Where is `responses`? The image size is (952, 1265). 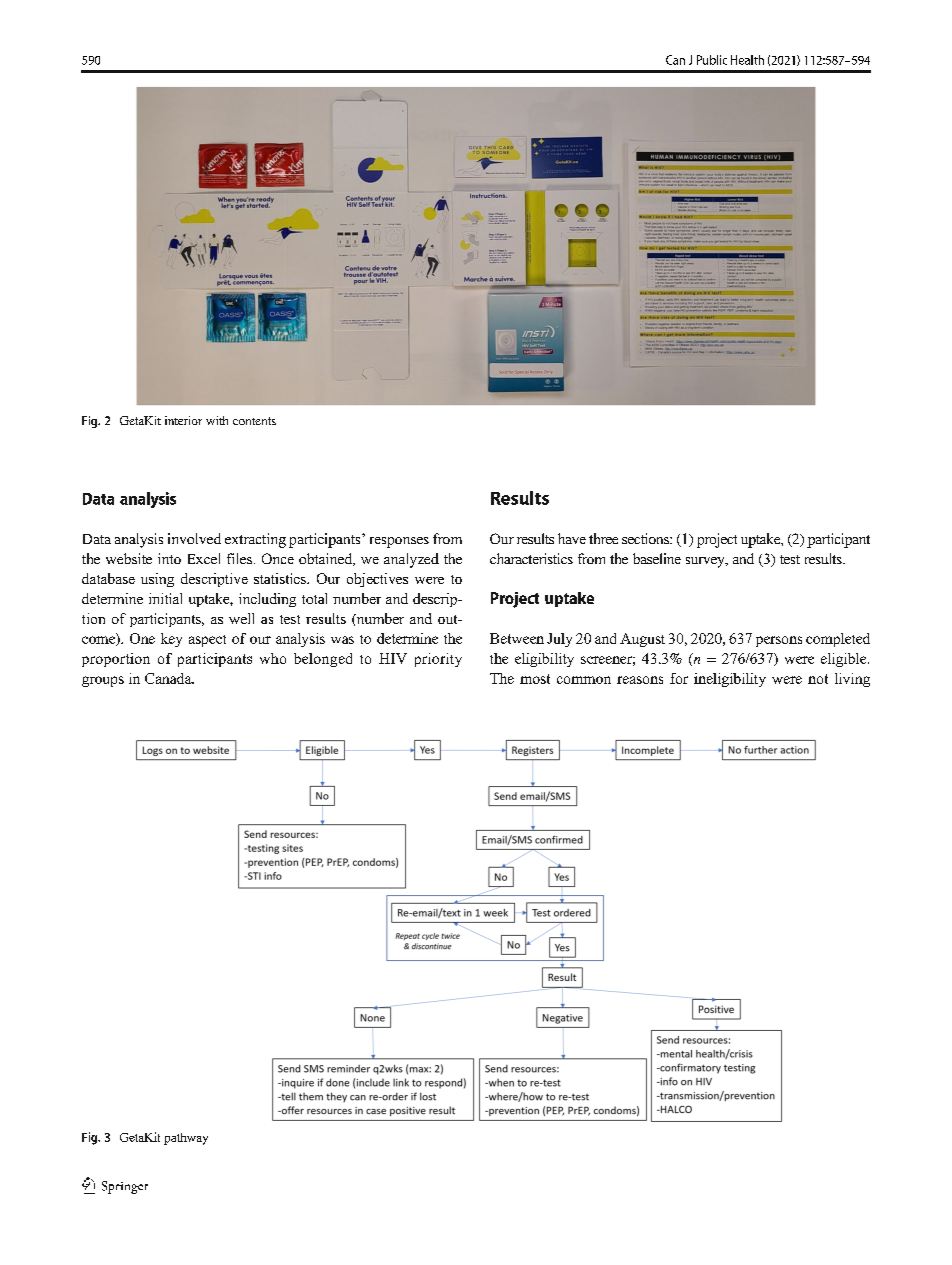 responses is located at coordinates (399, 542).
